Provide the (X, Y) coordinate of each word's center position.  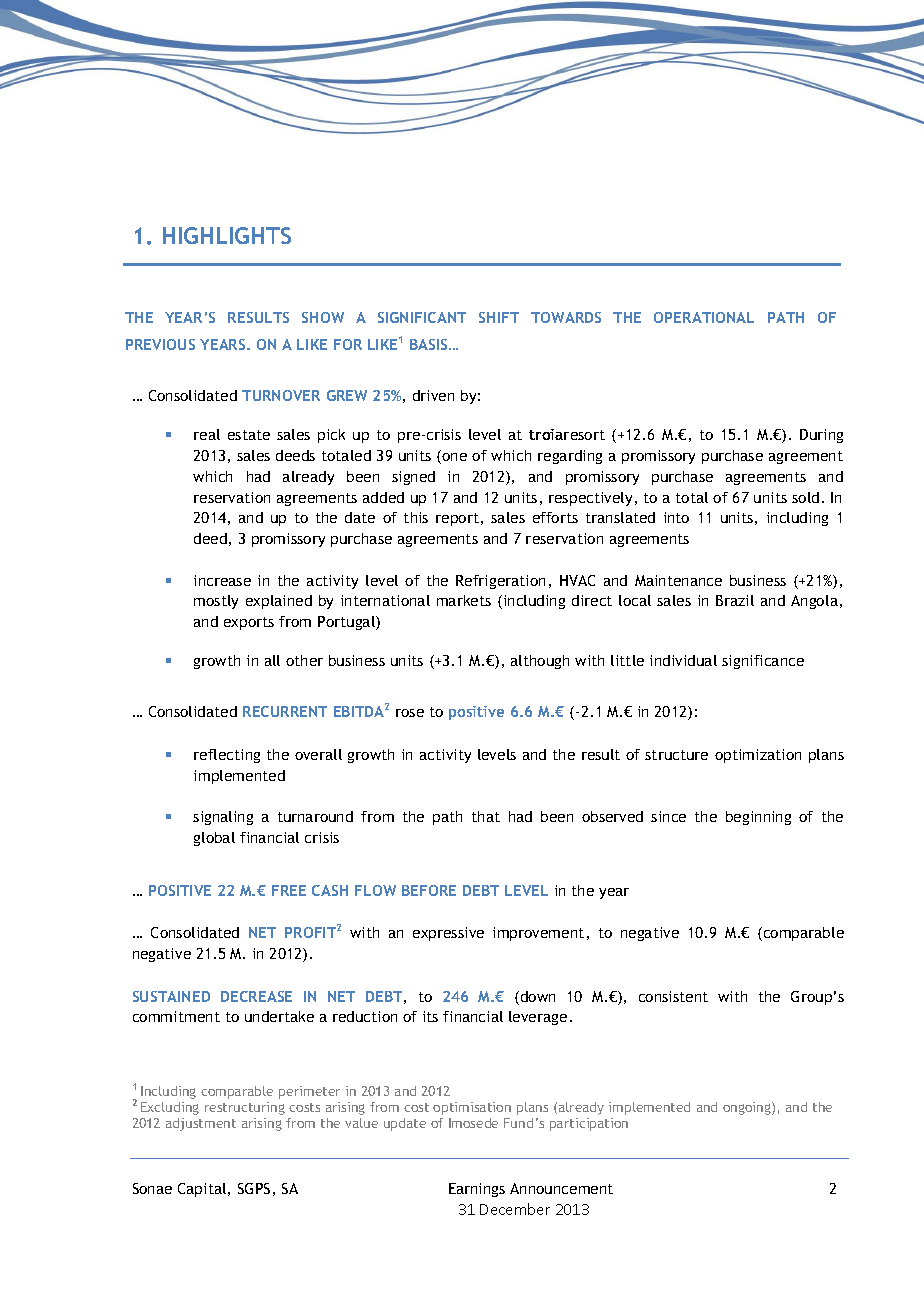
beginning (758, 818)
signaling (223, 818)
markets (464, 600)
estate (249, 435)
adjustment (201, 1124)
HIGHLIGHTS (227, 235)
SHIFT (499, 317)
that (486, 816)
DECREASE (256, 996)
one (453, 458)
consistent (673, 996)
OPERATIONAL (704, 317)
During (821, 436)
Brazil (735, 600)
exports (249, 623)
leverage (538, 1018)
